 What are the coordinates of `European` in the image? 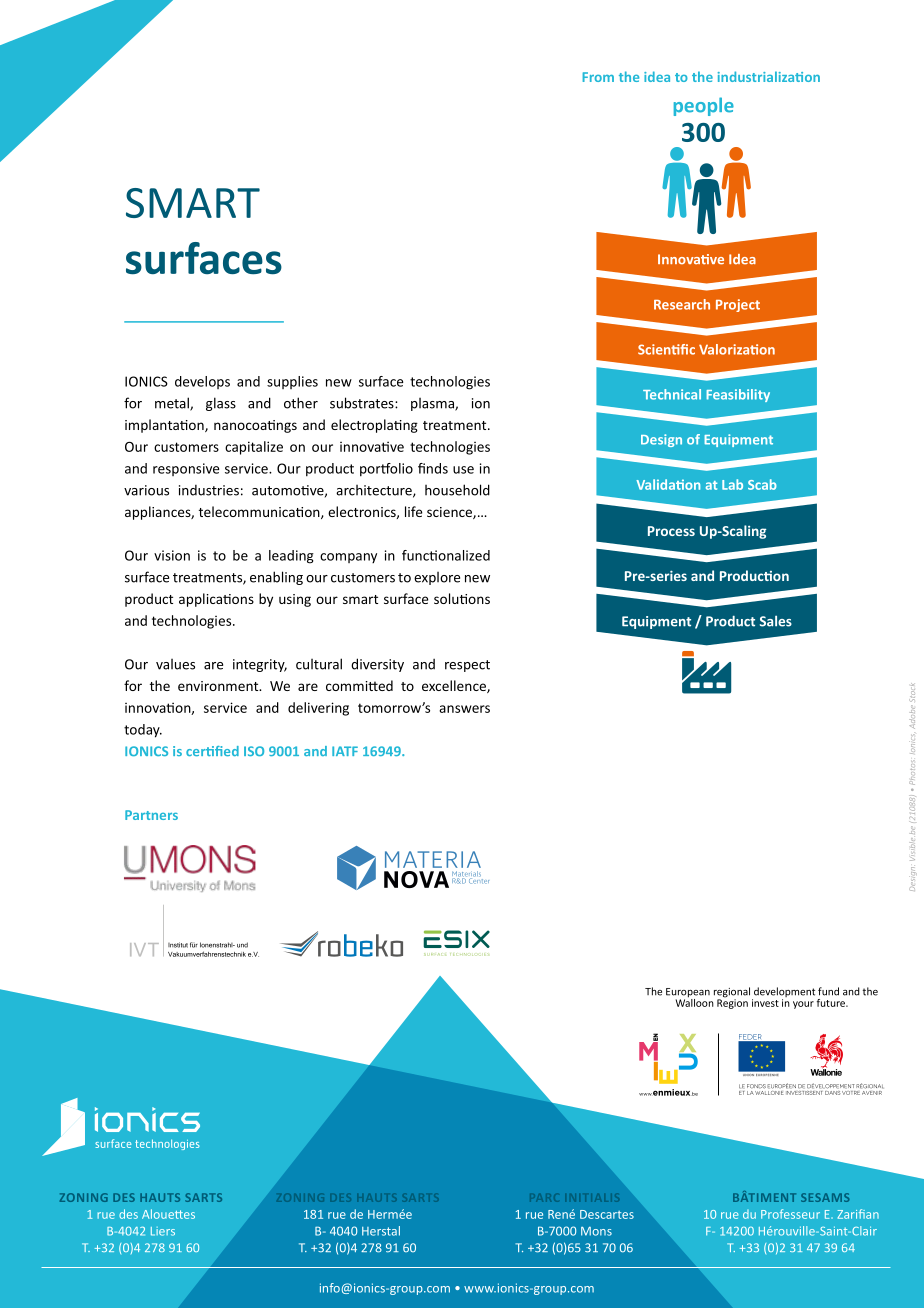 It's located at (688, 994).
